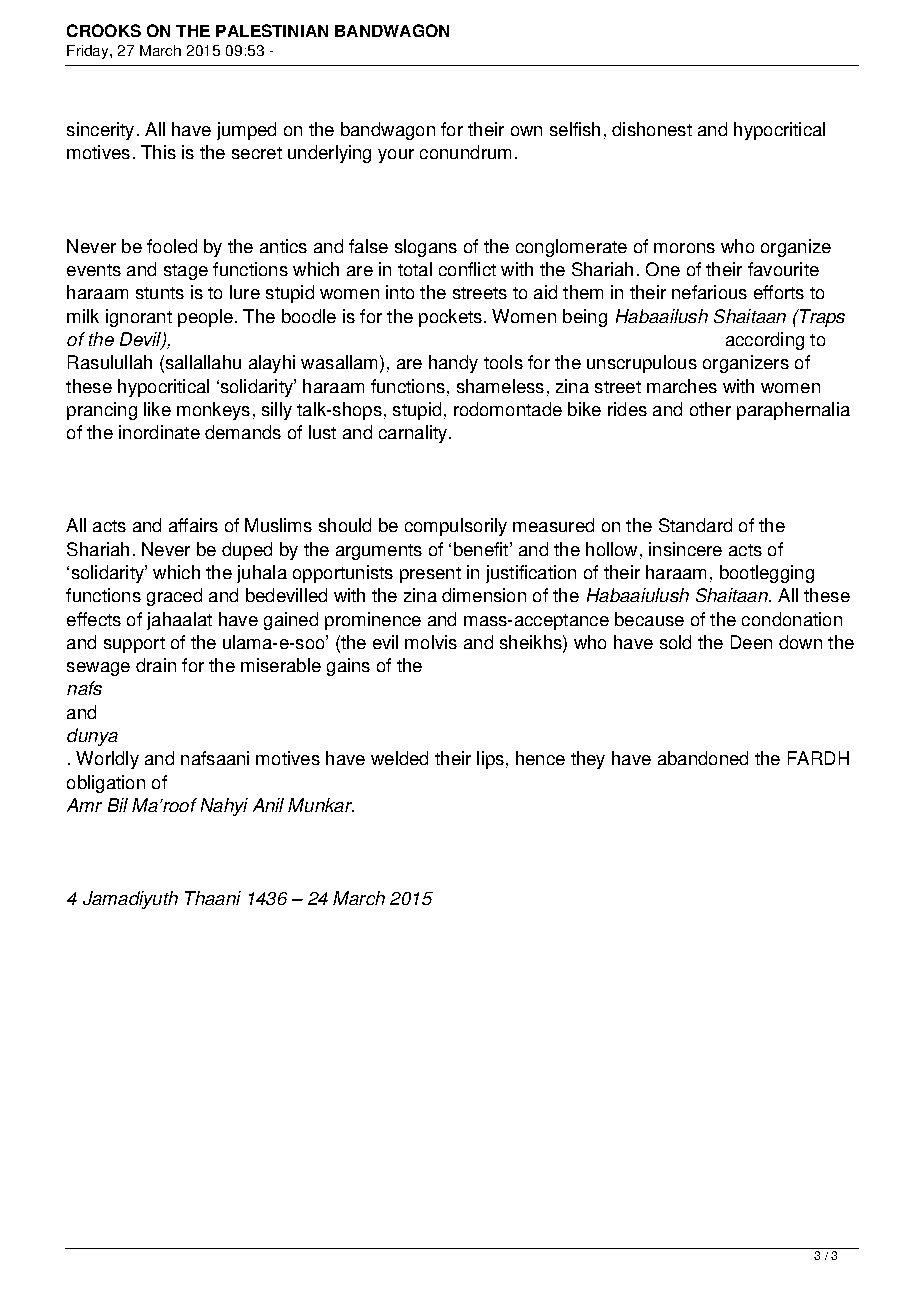 The height and width of the screenshot is (1308, 924). Describe the element at coordinates (695, 525) in the screenshot. I see `Standard` at that location.
